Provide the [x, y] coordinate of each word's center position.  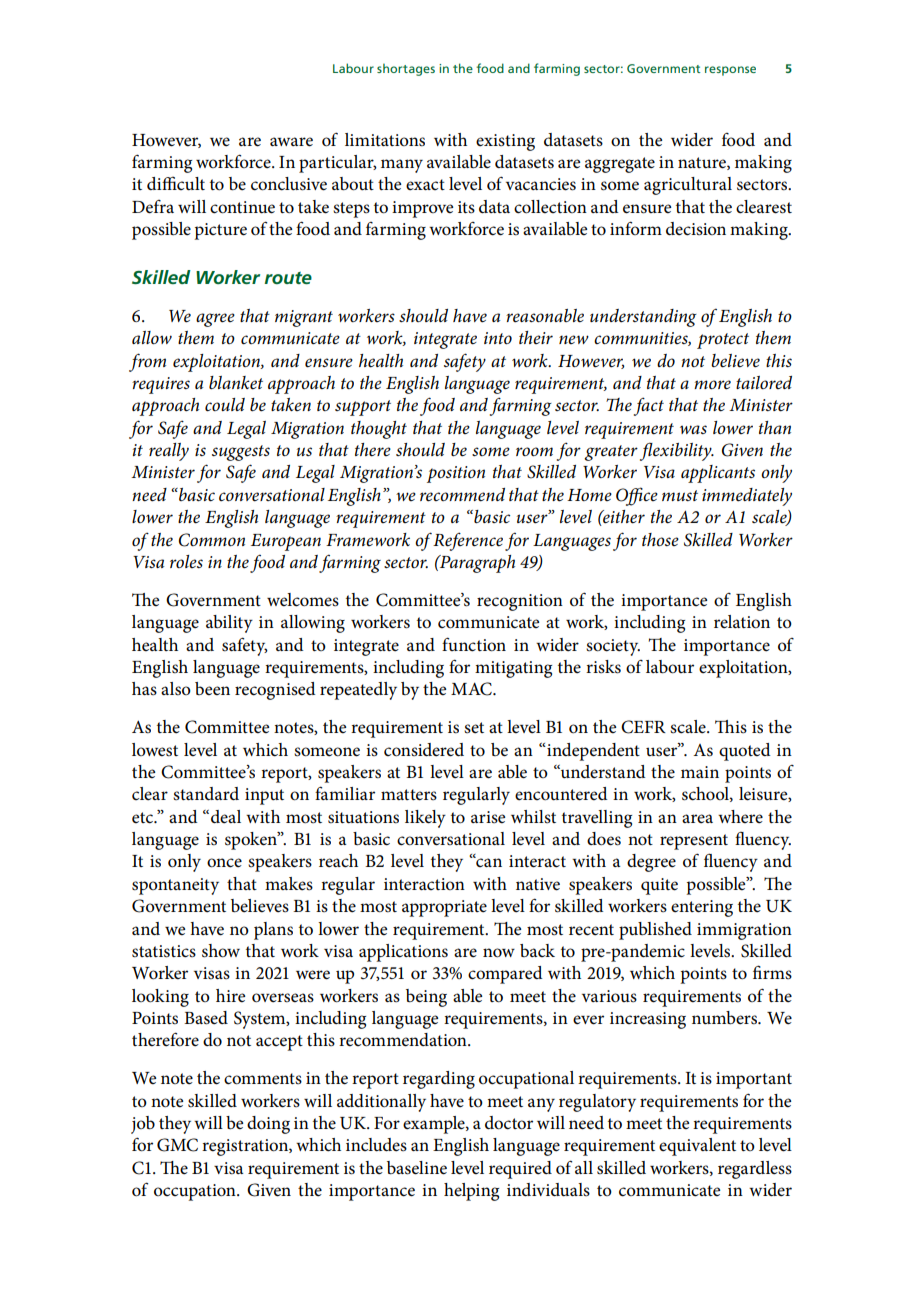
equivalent [697, 1147]
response [730, 71]
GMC [177, 1145]
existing [505, 142]
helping [471, 1192]
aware [291, 142]
